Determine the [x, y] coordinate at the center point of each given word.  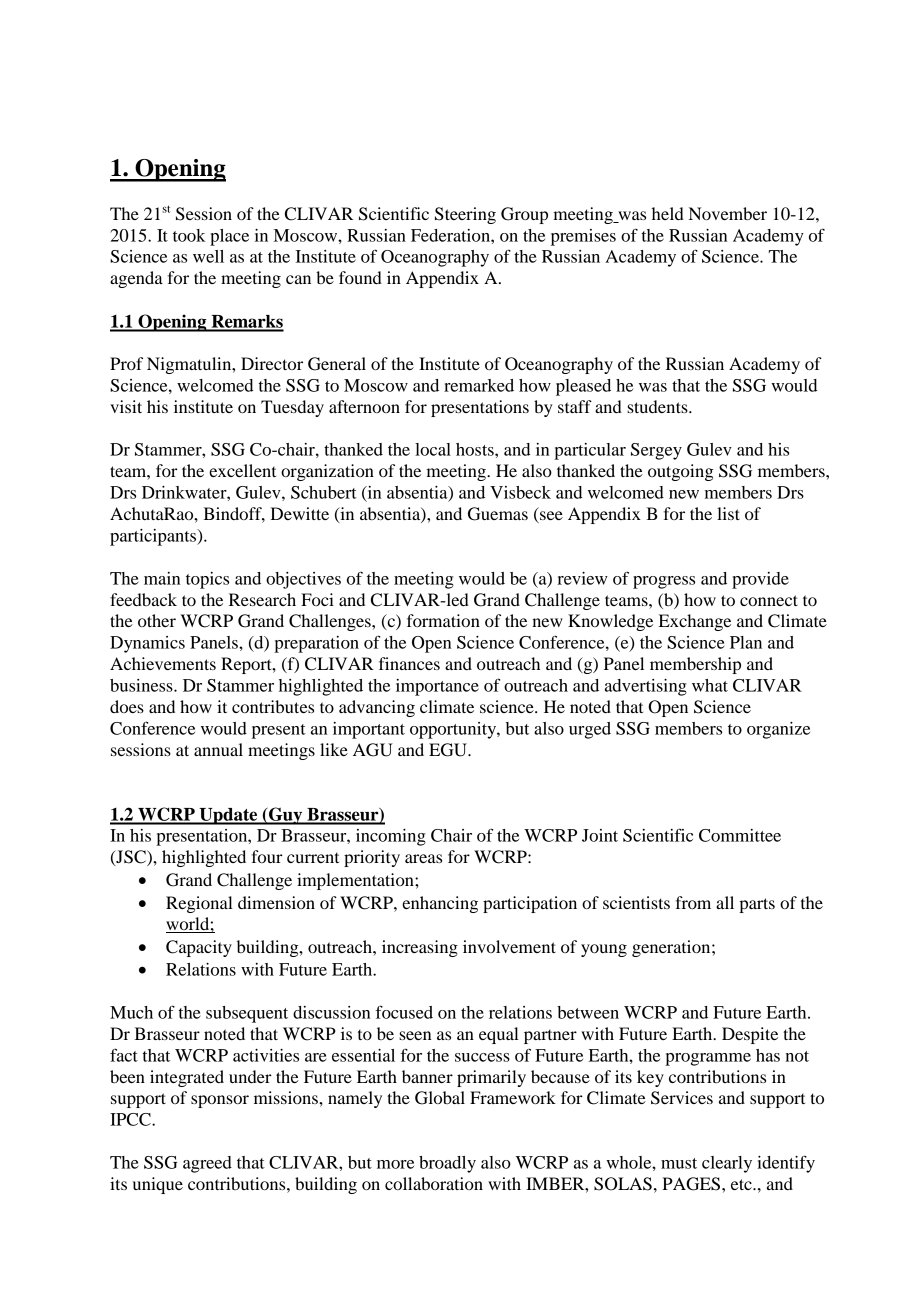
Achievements [163, 663]
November [728, 213]
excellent [242, 470]
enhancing [440, 904]
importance [437, 687]
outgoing [681, 472]
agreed [207, 1164]
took [189, 235]
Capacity [199, 948]
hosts [476, 449]
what [710, 685]
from [693, 902]
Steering [465, 215]
